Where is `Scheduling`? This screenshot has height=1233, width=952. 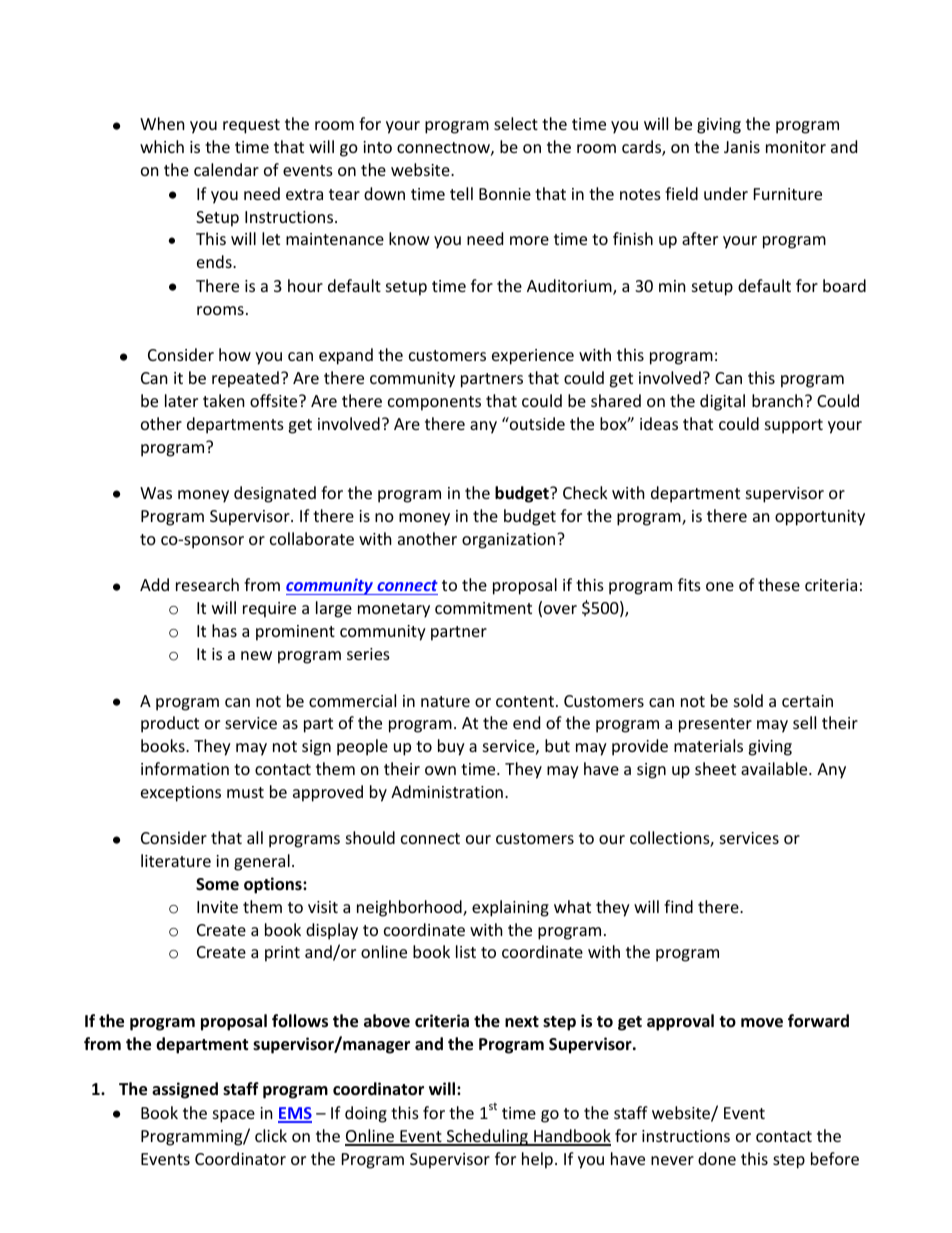
Scheduling is located at coordinates (487, 1137).
